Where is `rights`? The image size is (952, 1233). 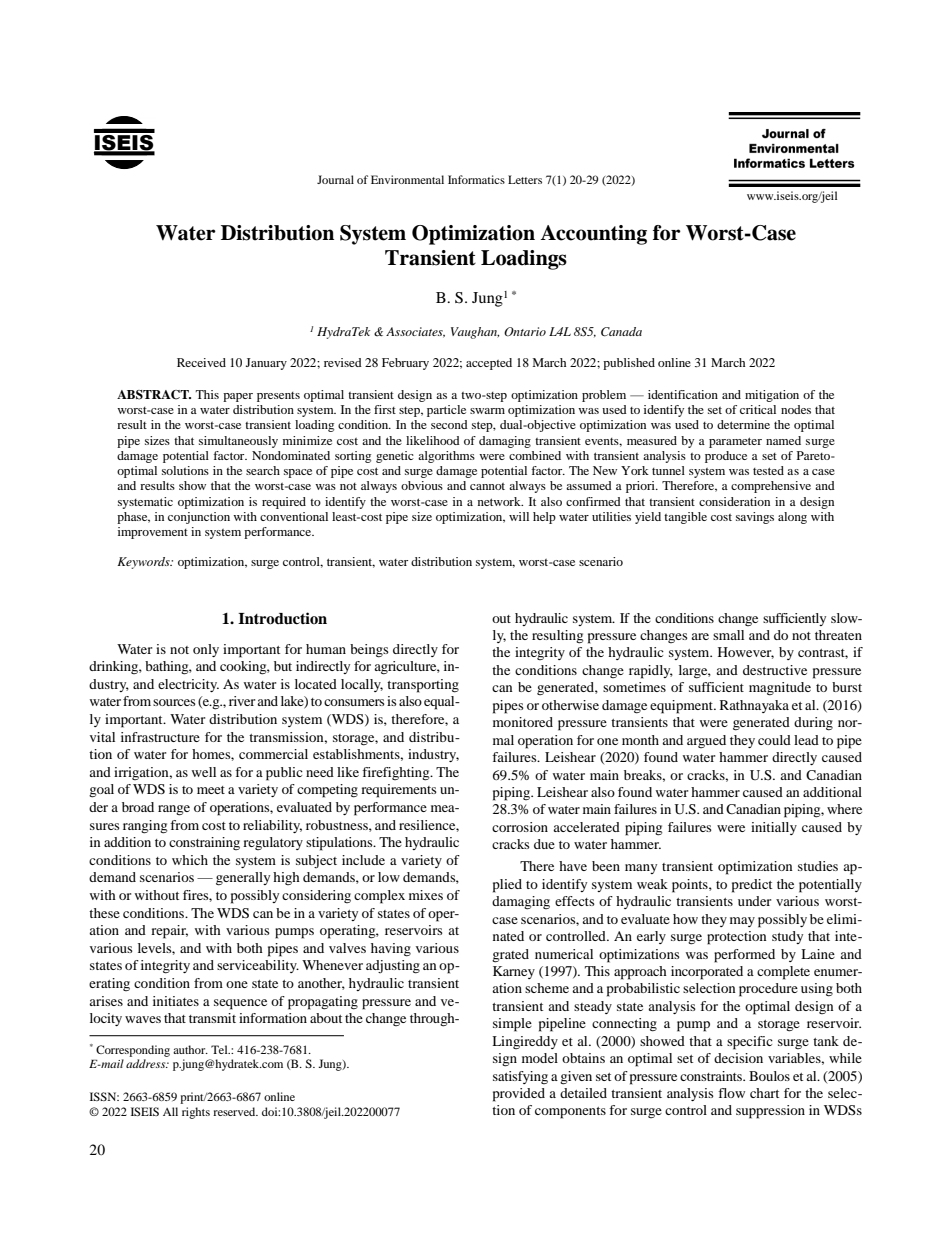
rights is located at coordinates (196, 1113).
